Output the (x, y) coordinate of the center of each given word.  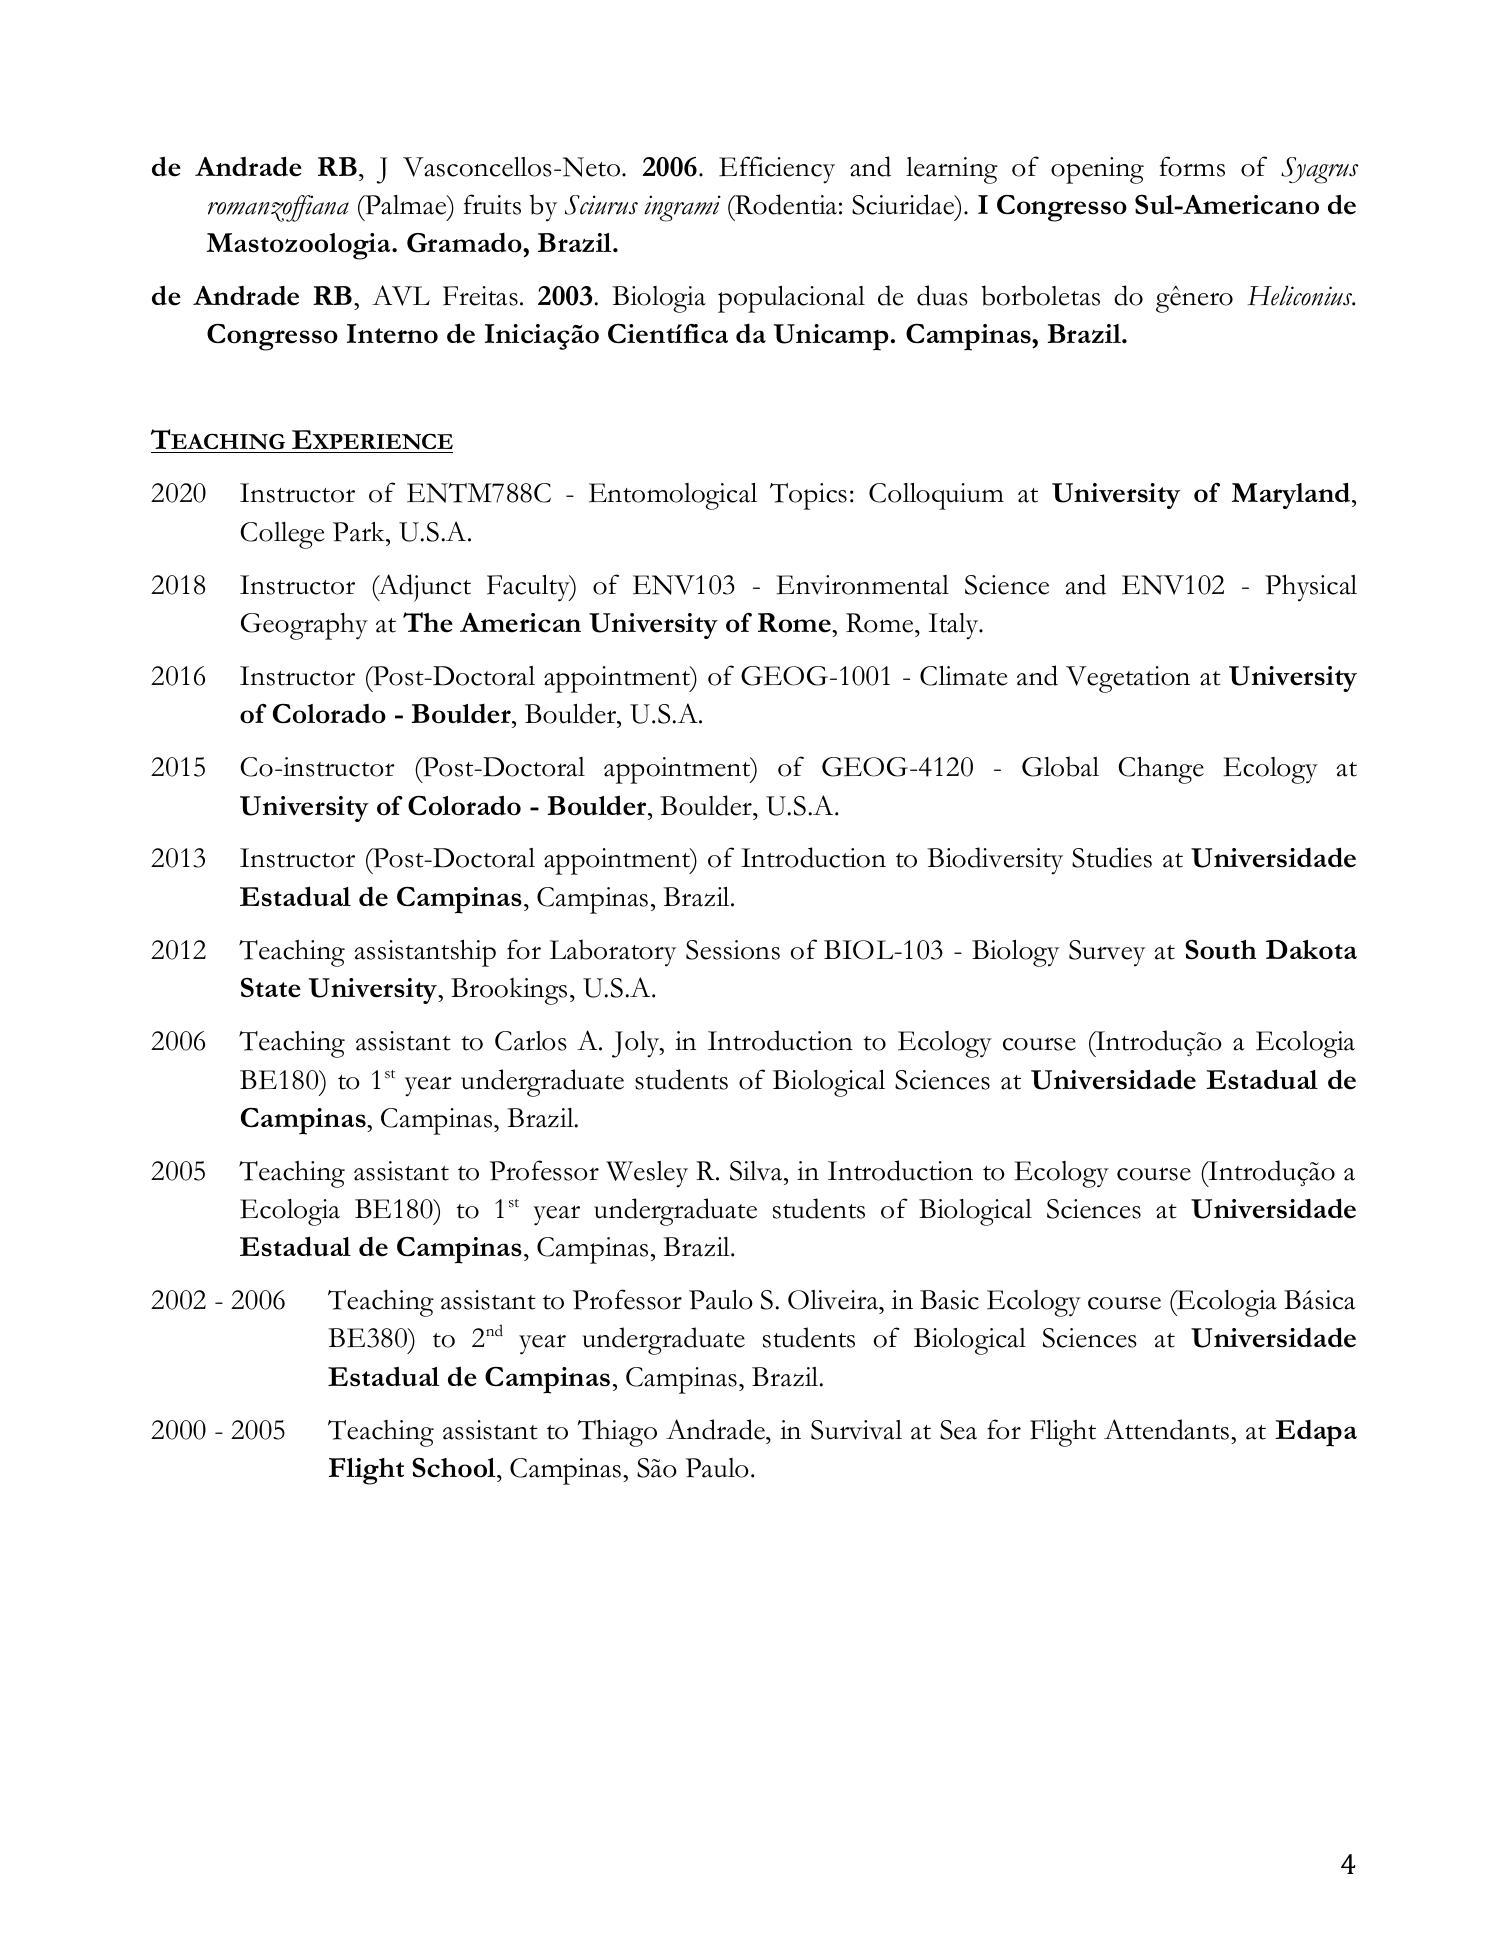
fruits (492, 204)
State (271, 987)
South (1220, 949)
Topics (808, 496)
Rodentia (785, 204)
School (455, 1467)
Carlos (530, 1041)
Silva (757, 1171)
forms (1192, 166)
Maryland (1292, 495)
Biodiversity (995, 861)
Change (1161, 770)
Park (360, 531)
